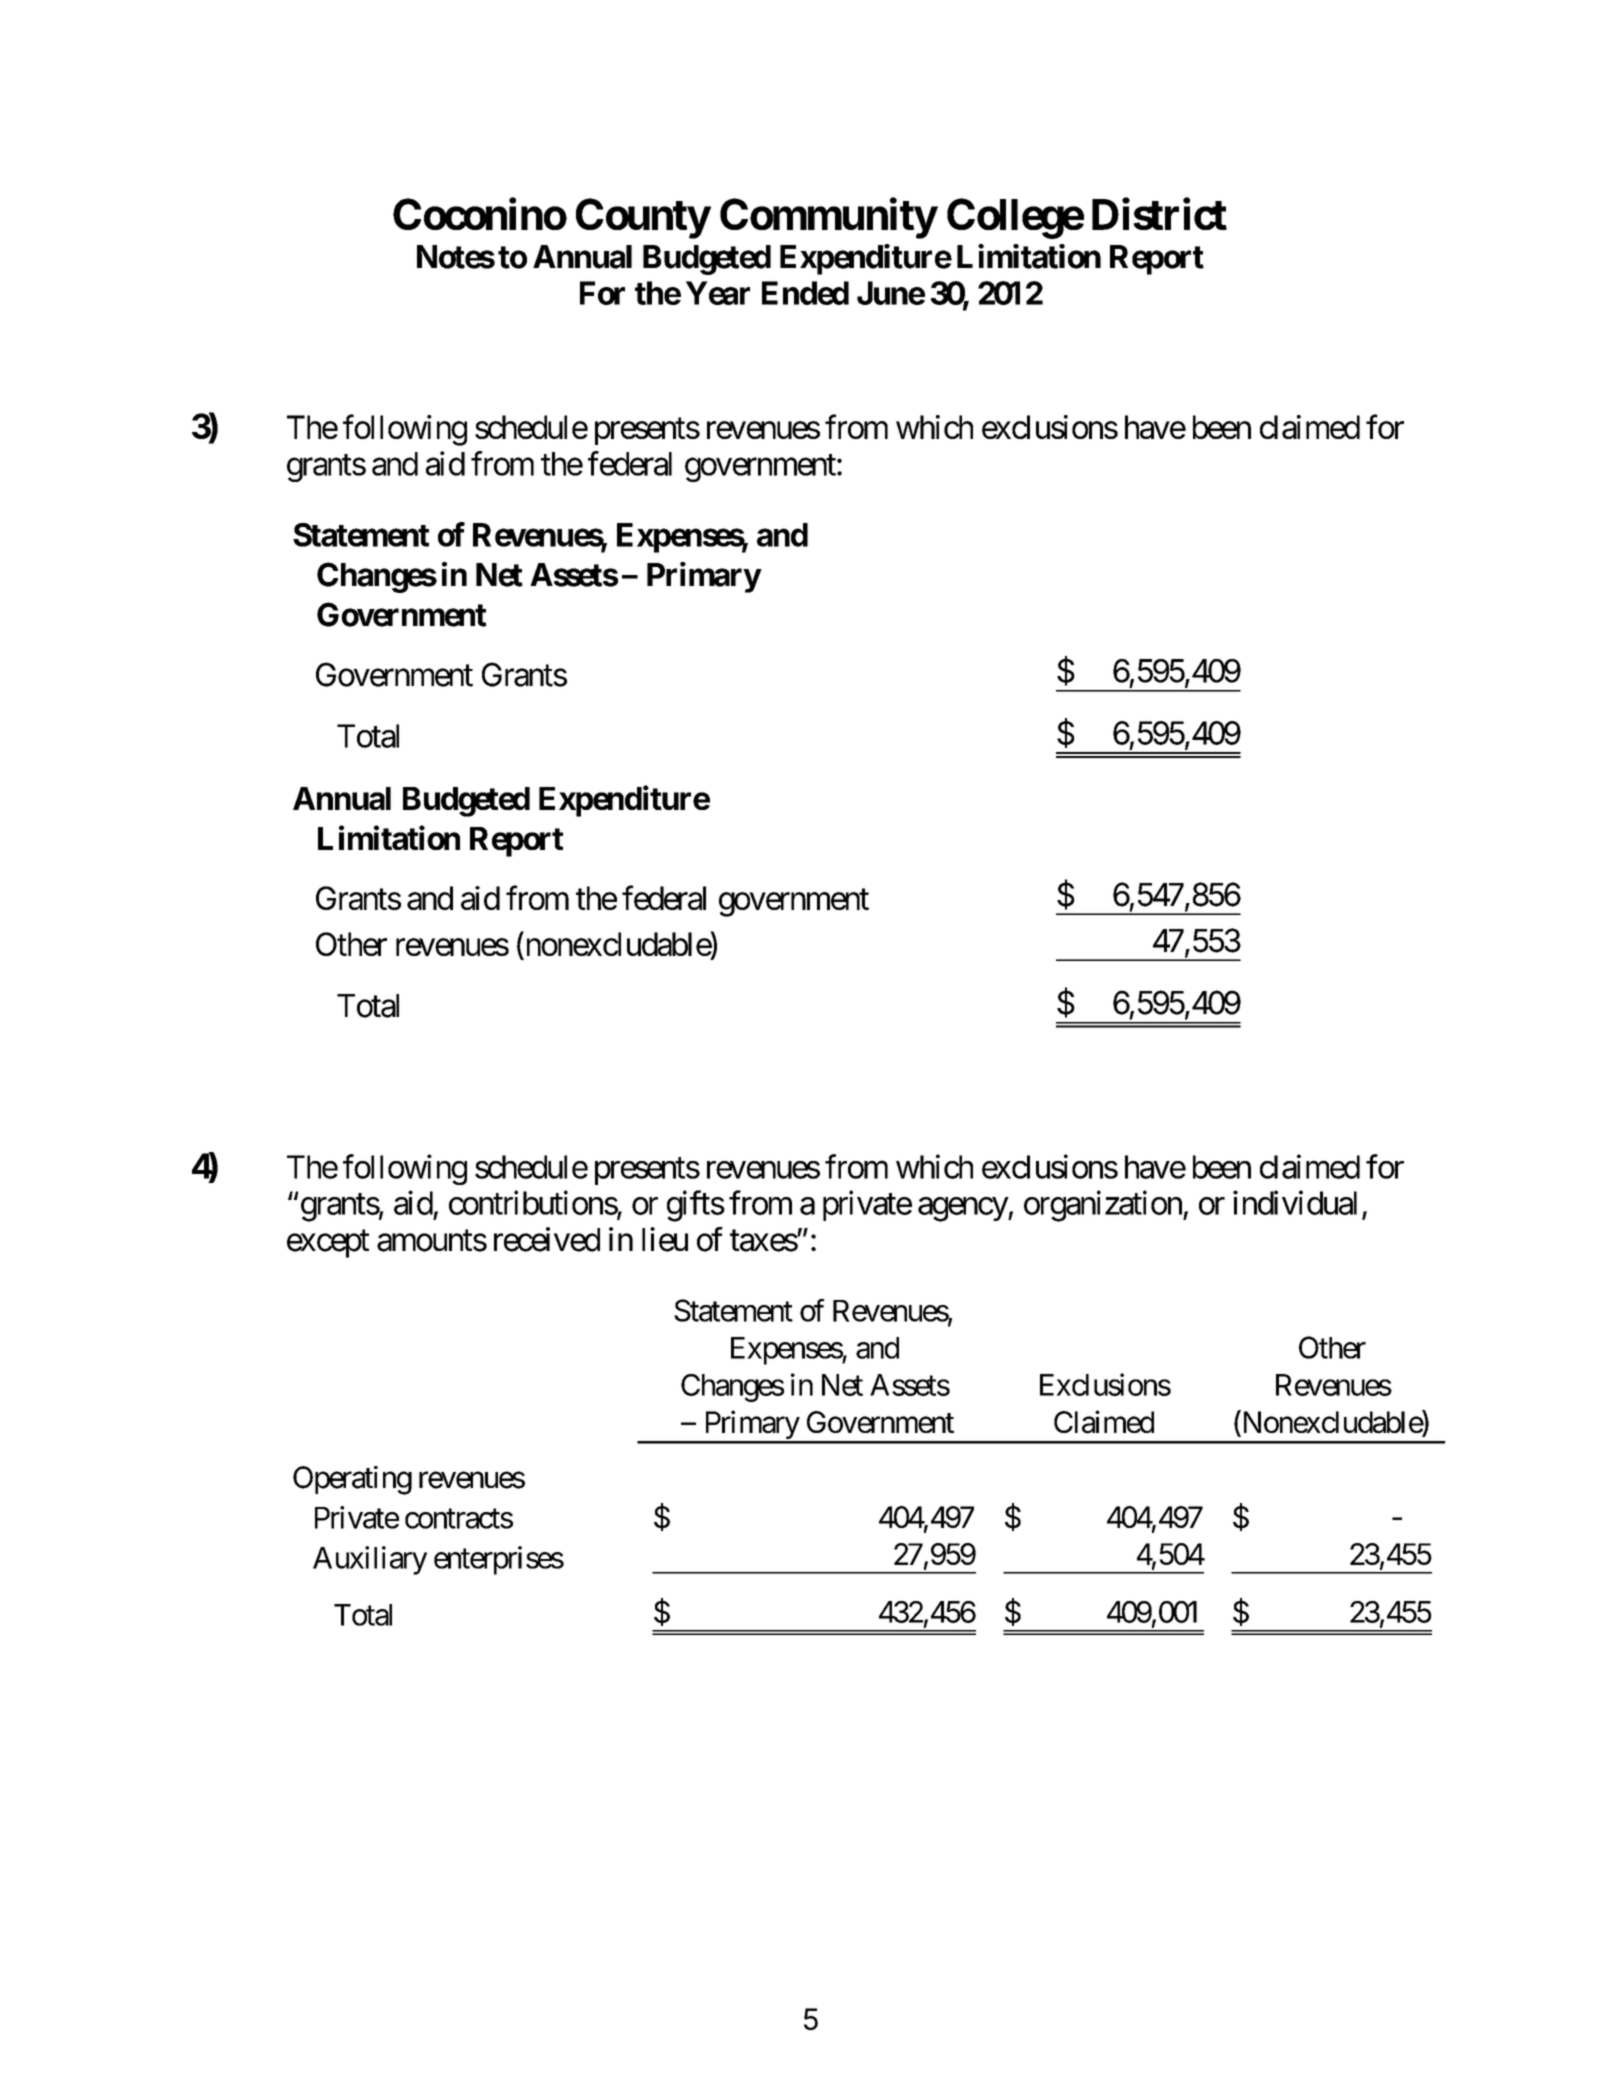 This screenshot has height=2094, width=1618. I want to click on District, so click(1159, 214).
